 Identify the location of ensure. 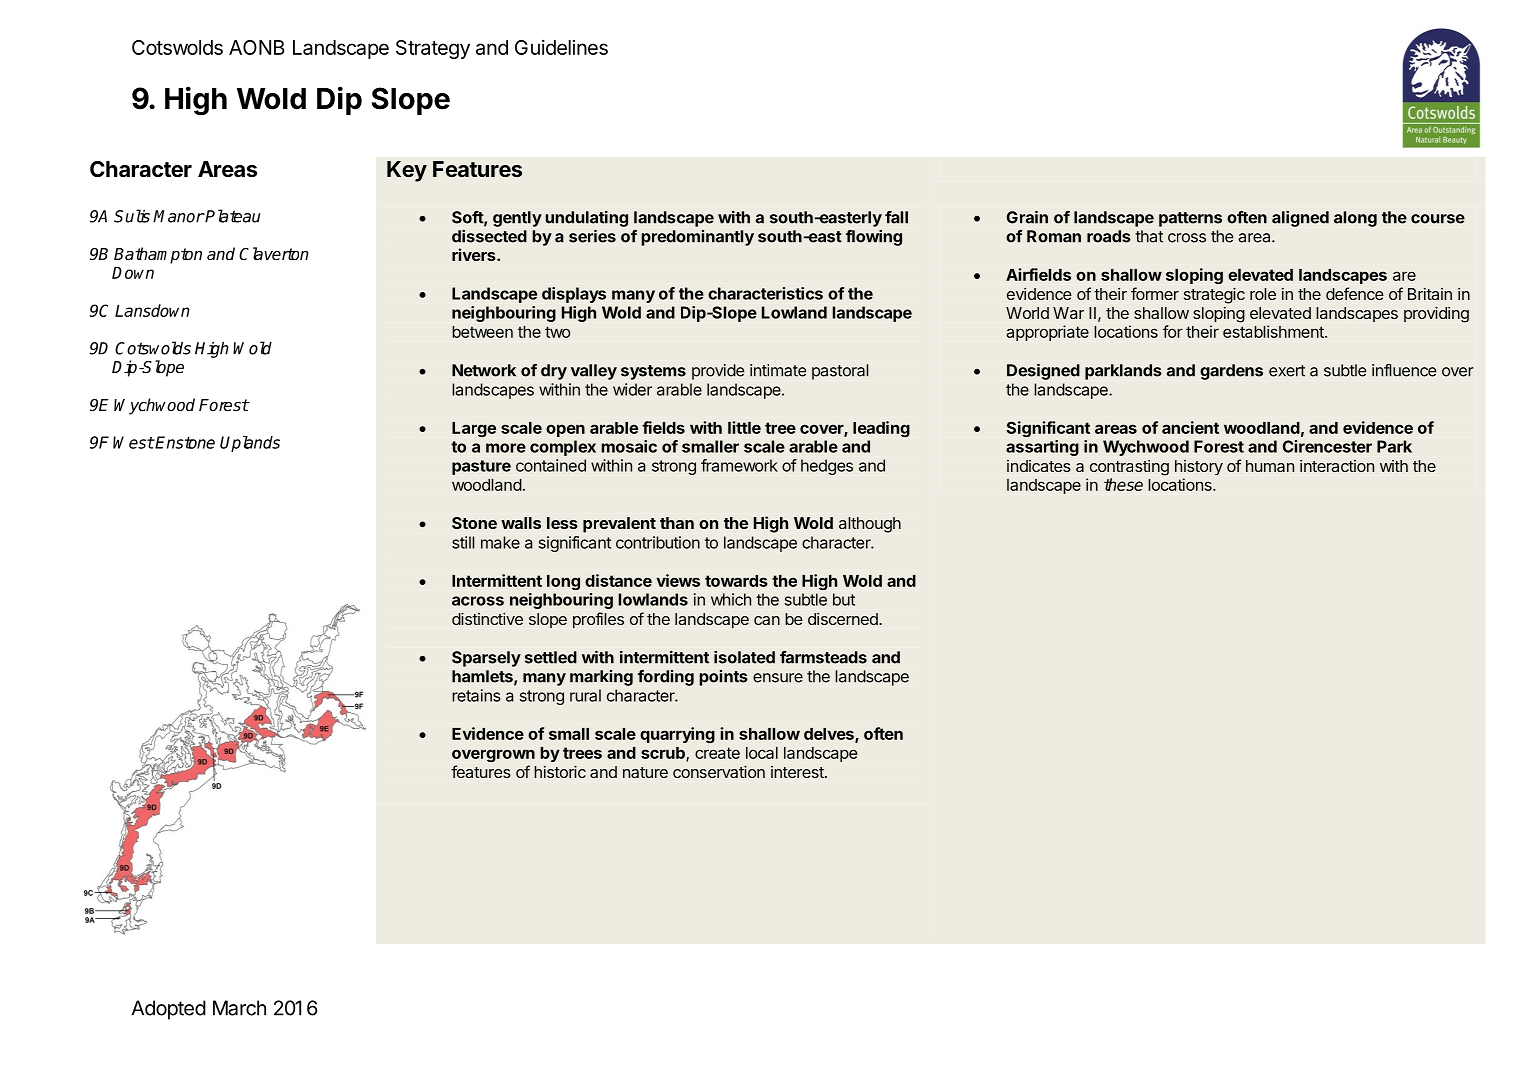
(778, 678).
